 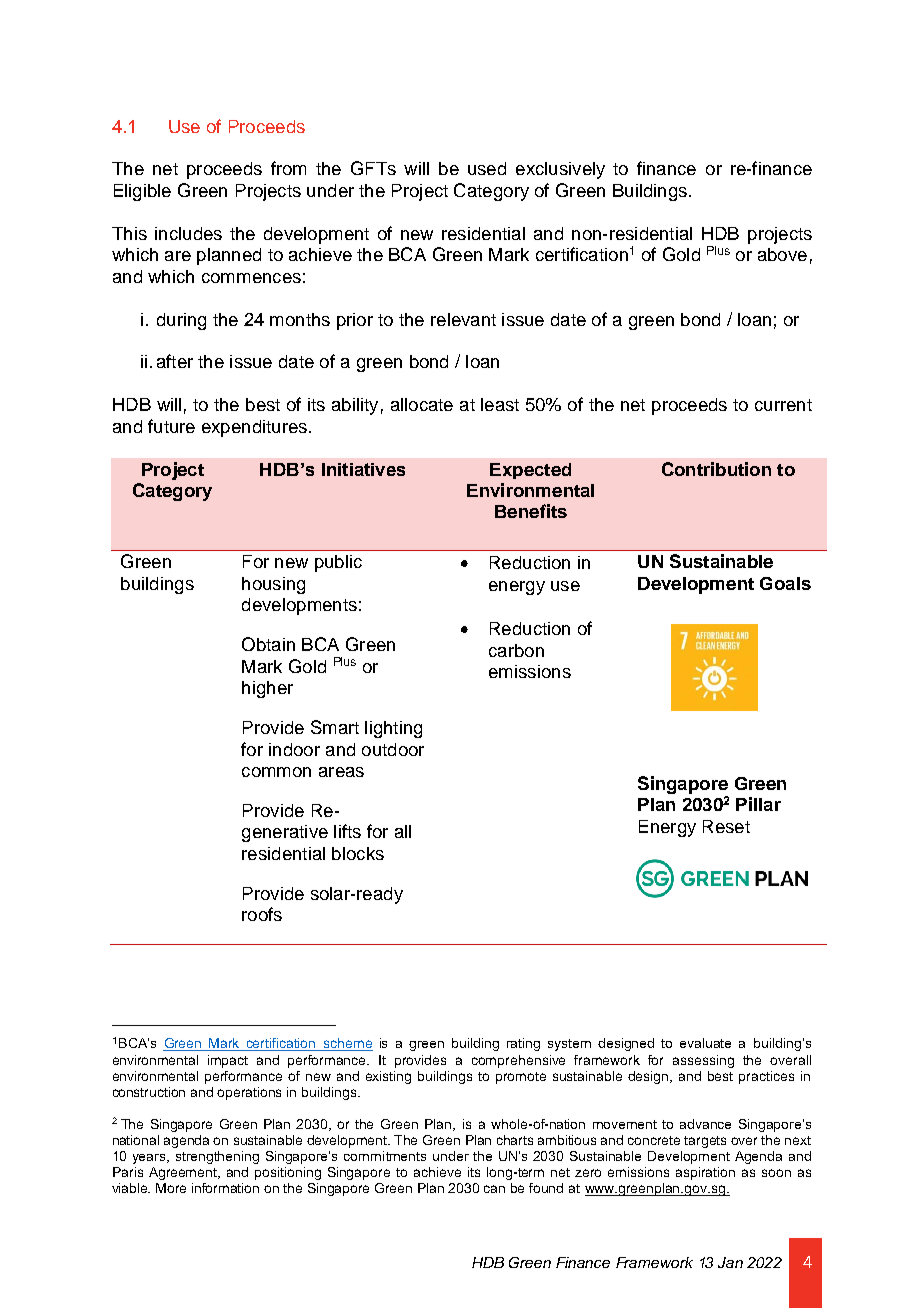 What do you see at coordinates (188, 233) in the screenshot?
I see `includes` at bounding box center [188, 233].
